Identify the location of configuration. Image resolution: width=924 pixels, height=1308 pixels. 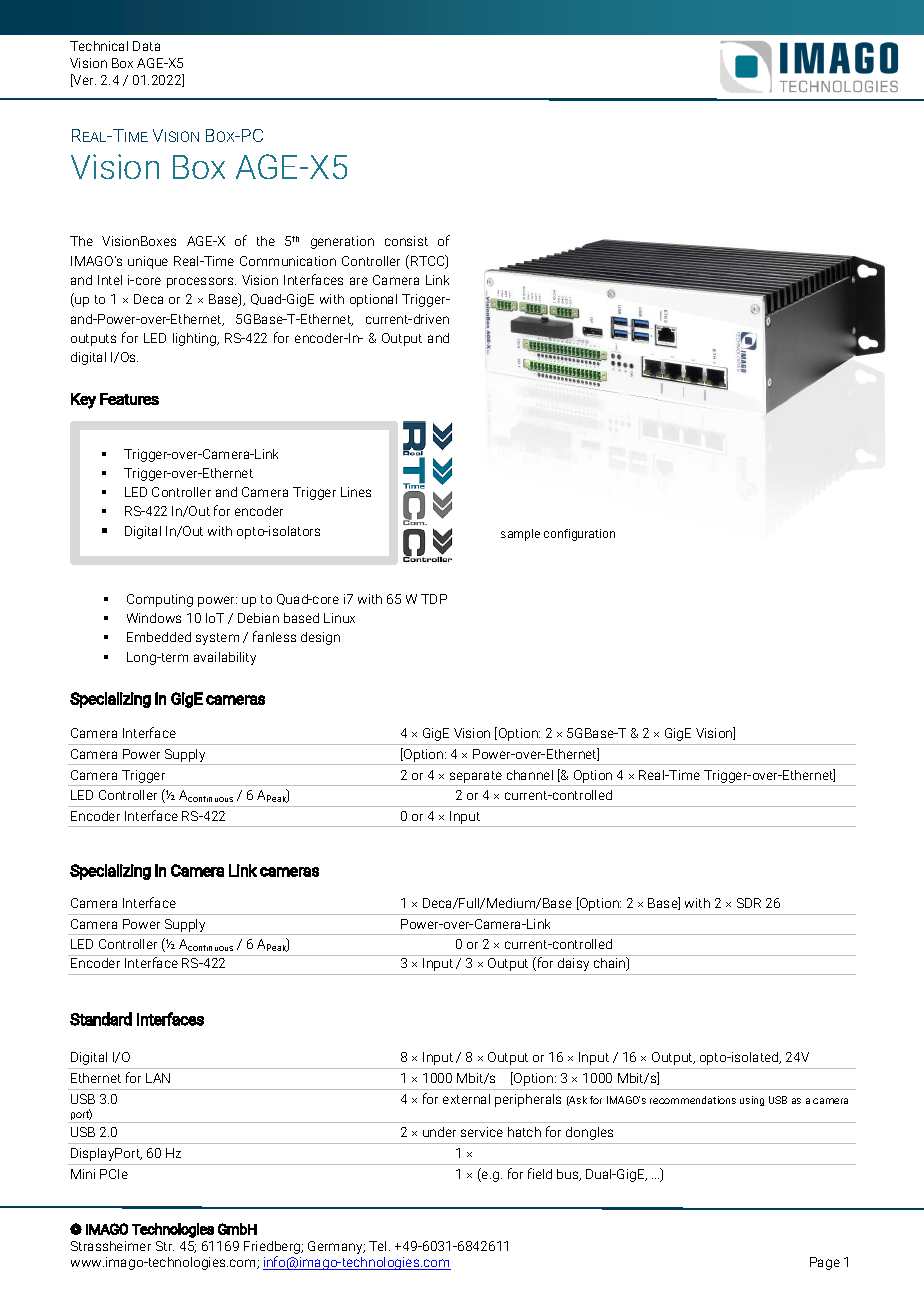
(579, 535).
